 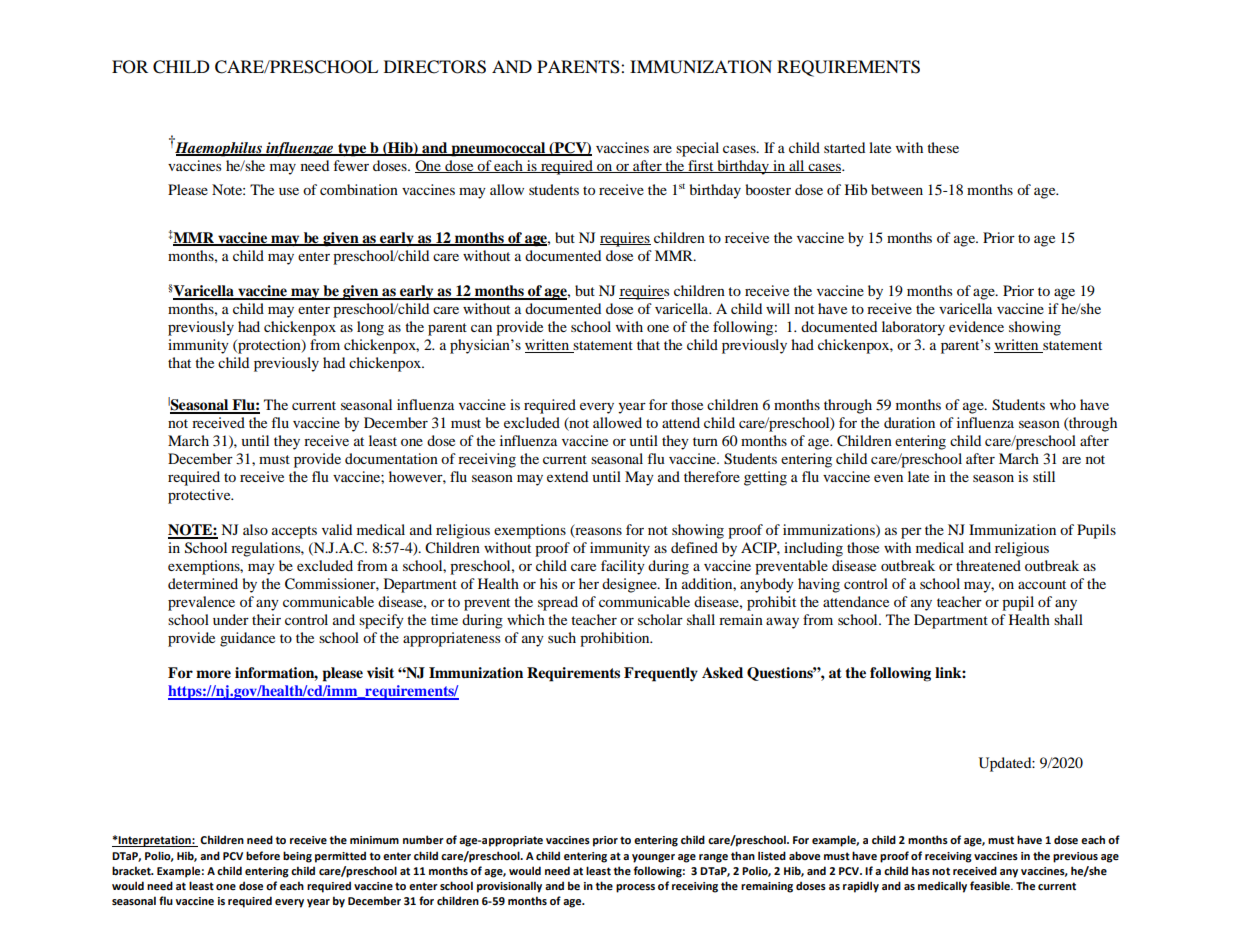 What do you see at coordinates (921, 870) in the screenshot?
I see `has` at bounding box center [921, 870].
